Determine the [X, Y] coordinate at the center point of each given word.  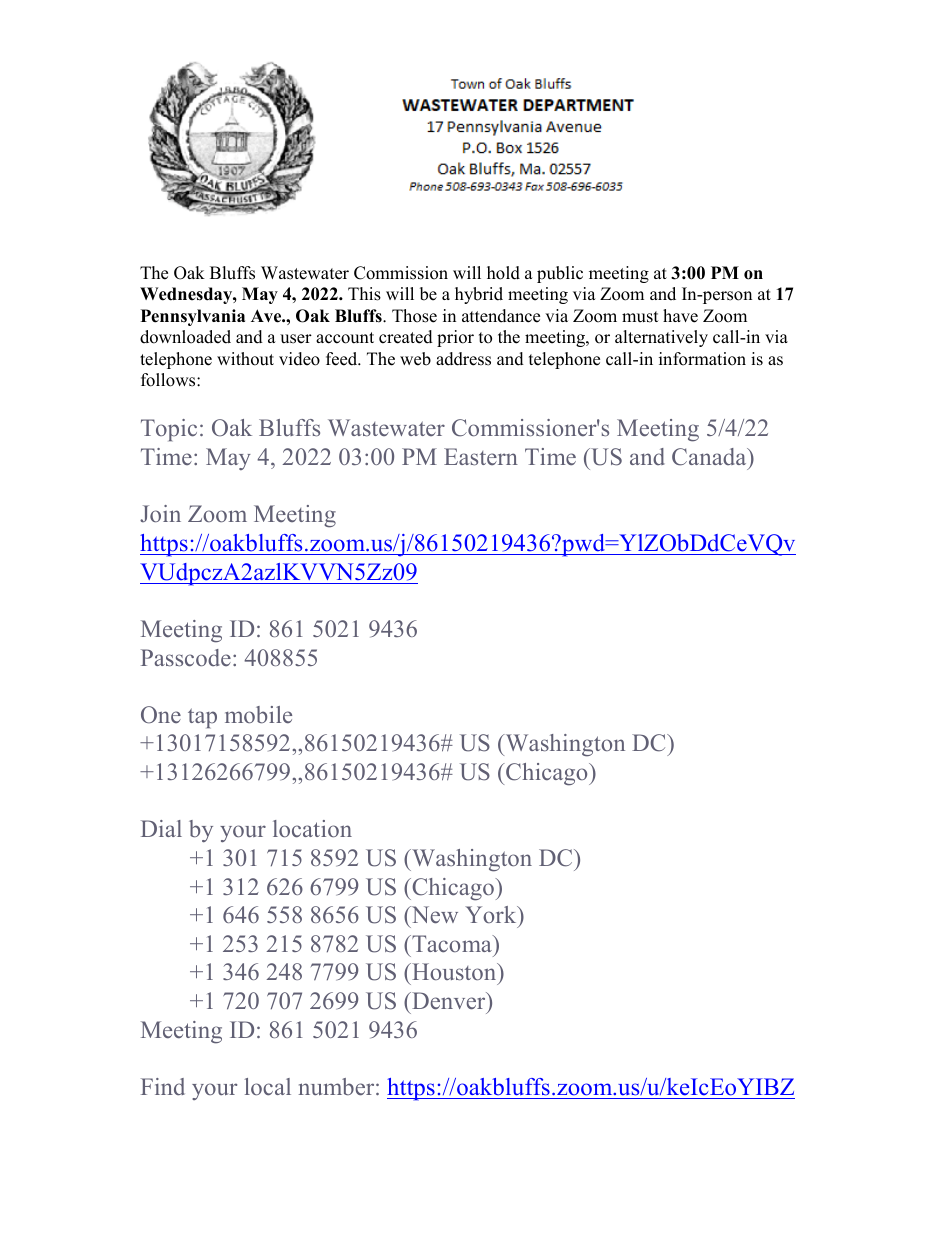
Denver [449, 1001]
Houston [454, 973]
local [268, 1087]
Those [414, 316]
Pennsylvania [193, 317]
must [640, 317]
